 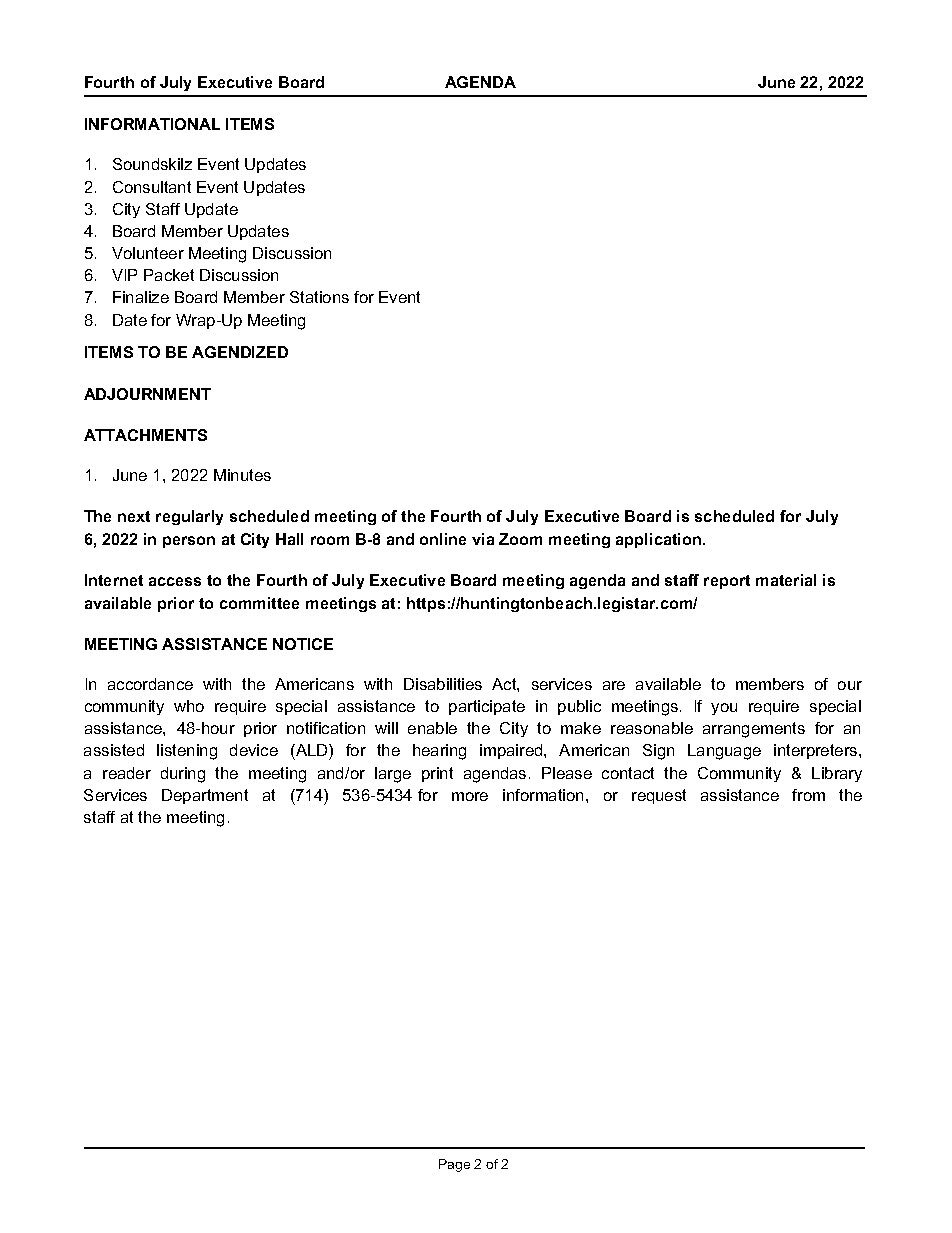 What do you see at coordinates (786, 580) in the image?
I see `material` at bounding box center [786, 580].
